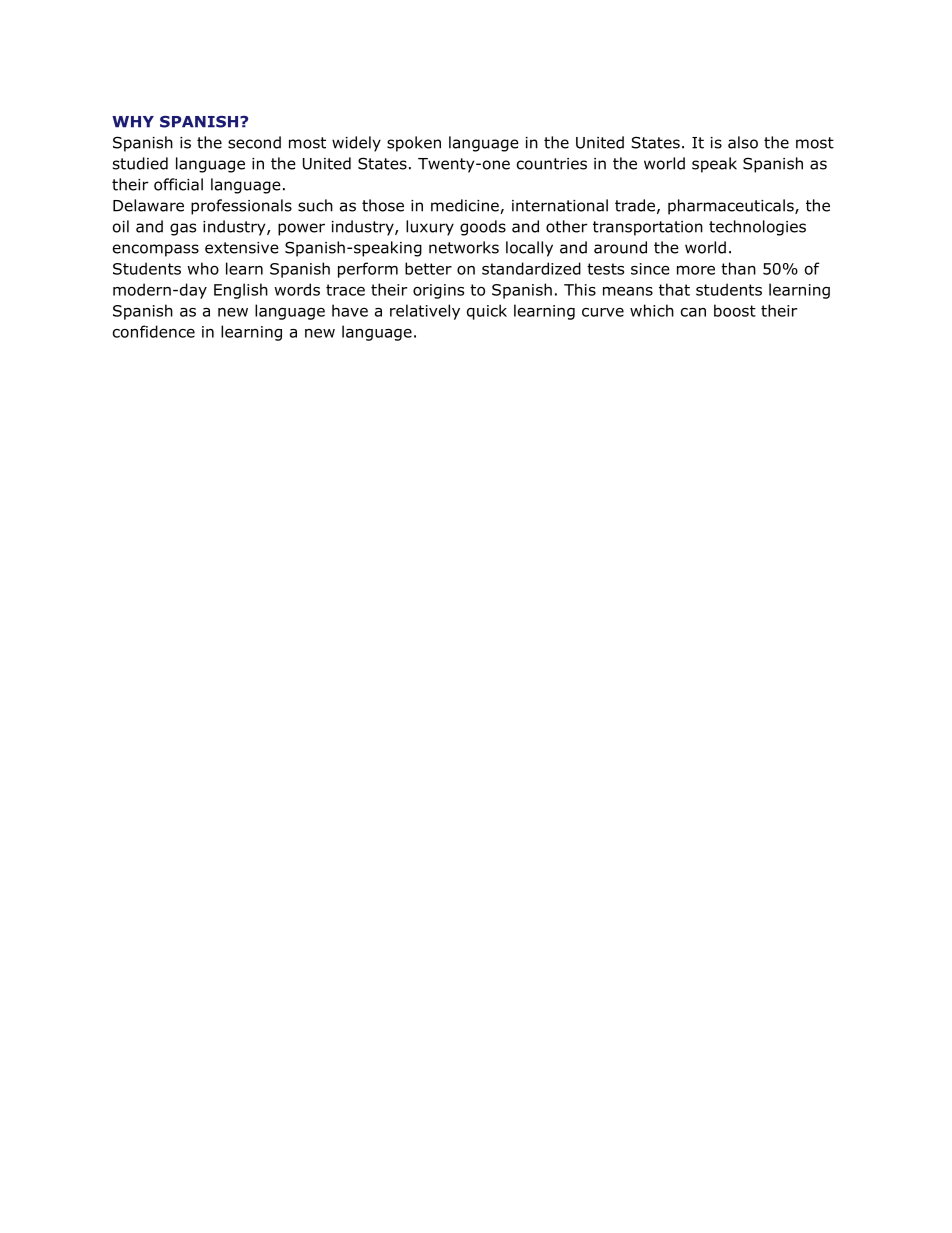 The width and height of the page is (952, 1233). Describe the element at coordinates (428, 268) in the page. I see `better` at that location.
